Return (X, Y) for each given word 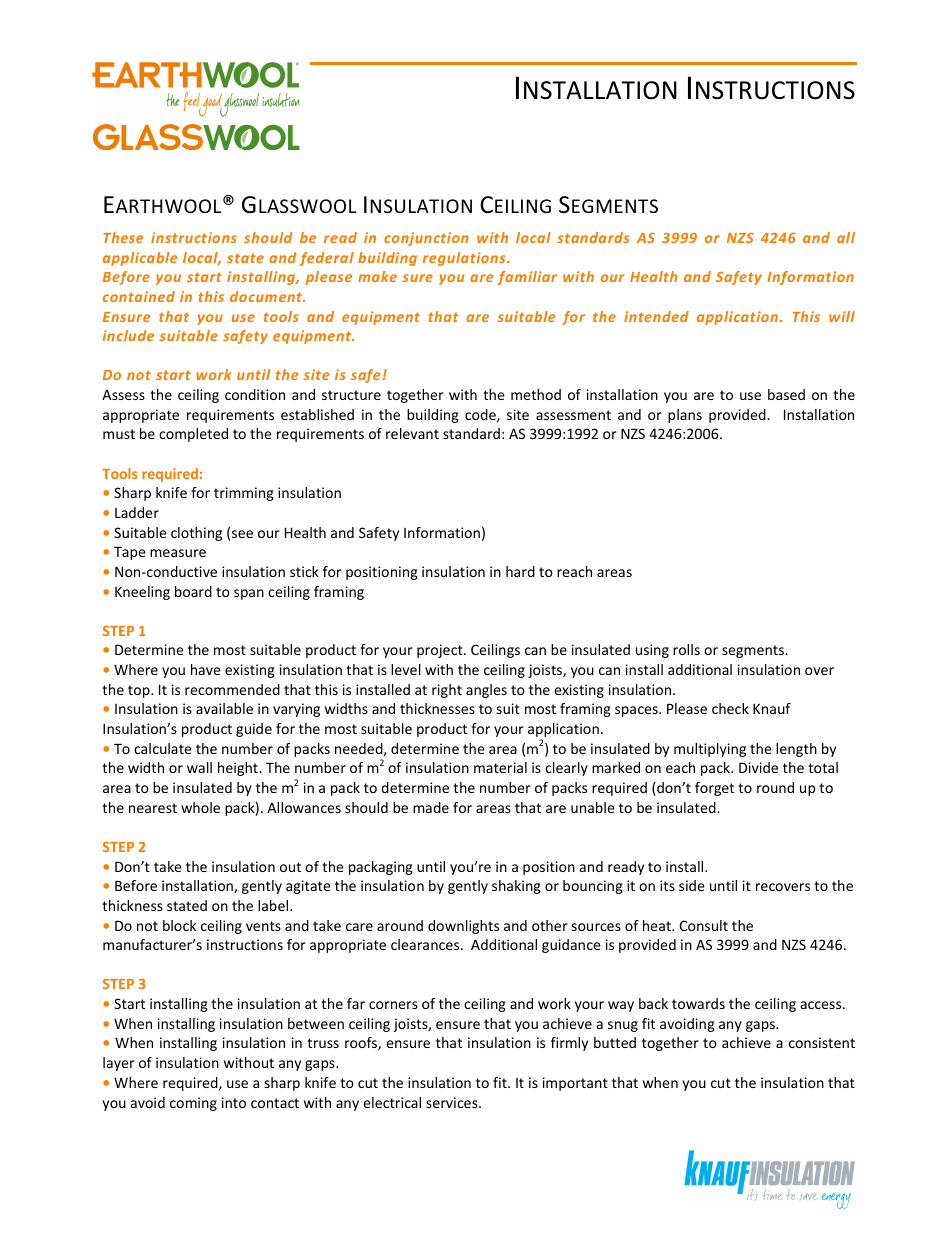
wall (199, 767)
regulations (465, 259)
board (193, 591)
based (786, 394)
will (842, 316)
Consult (703, 925)
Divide (758, 767)
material (500, 767)
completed (193, 435)
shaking (516, 887)
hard (520, 571)
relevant (412, 433)
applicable (140, 259)
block (179, 925)
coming (193, 1104)
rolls (686, 649)
